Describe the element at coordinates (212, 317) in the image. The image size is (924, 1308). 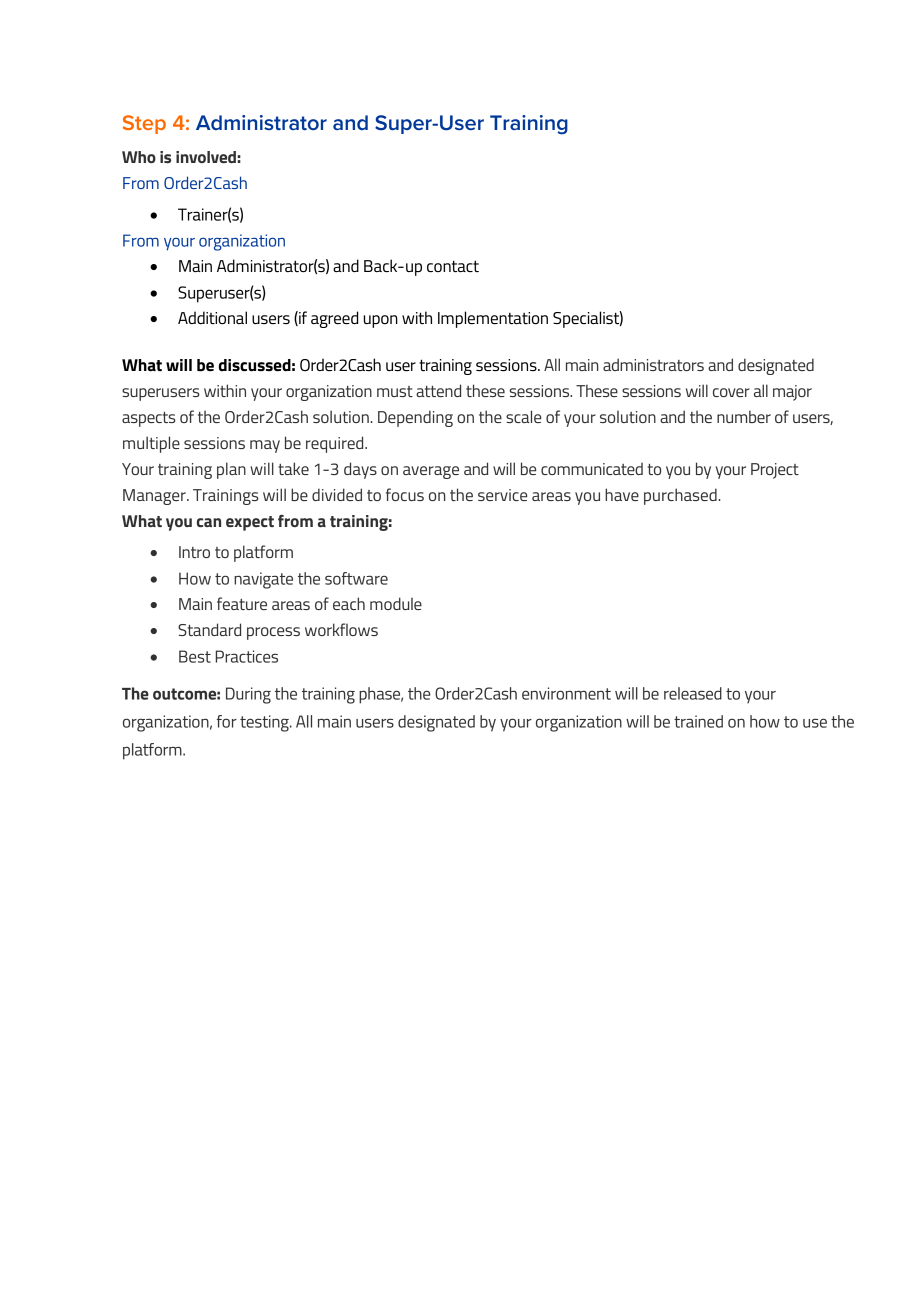
I see `Additional` at that location.
